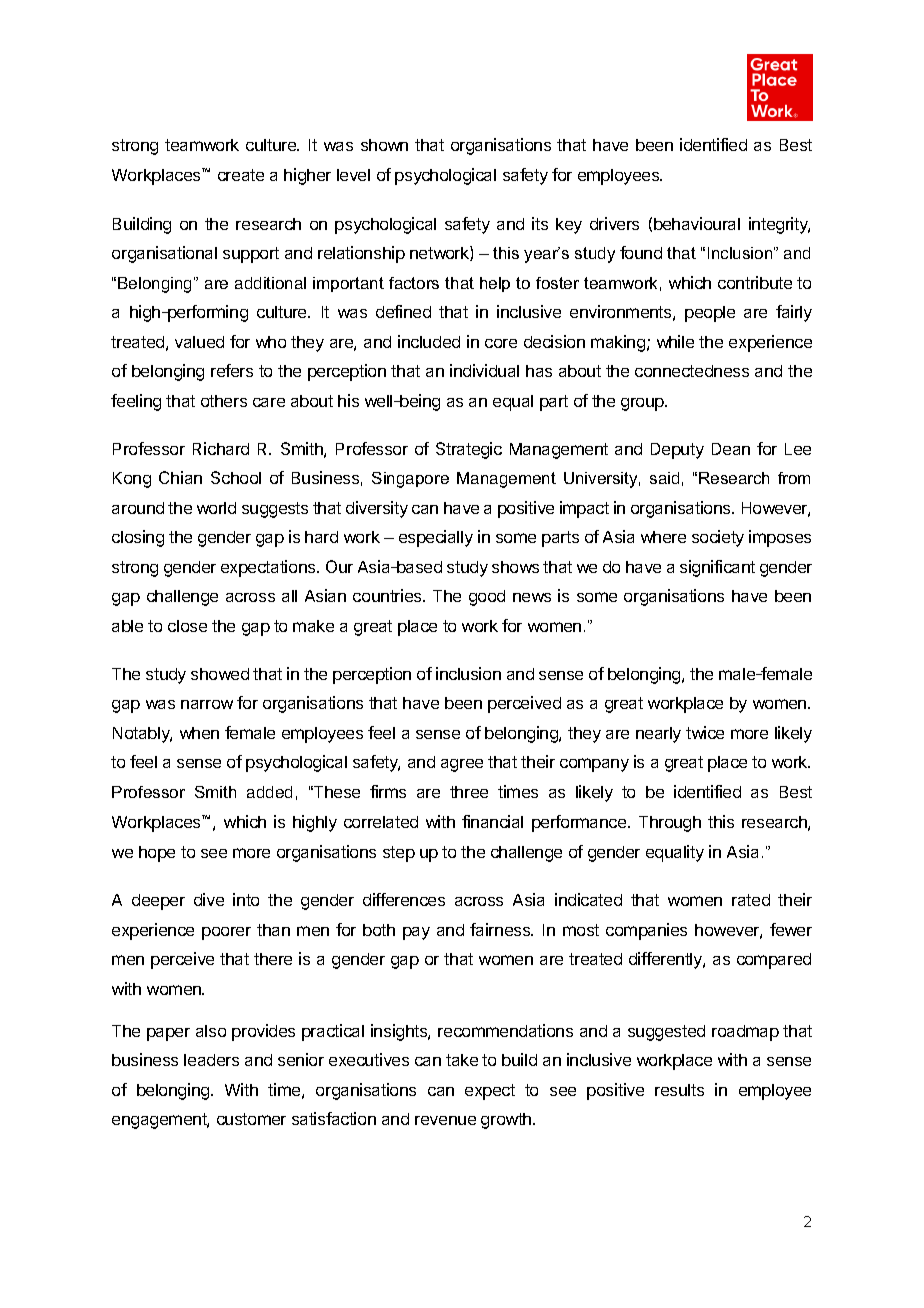 The image size is (924, 1308). What do you see at coordinates (492, 821) in the screenshot?
I see `financial` at bounding box center [492, 821].
